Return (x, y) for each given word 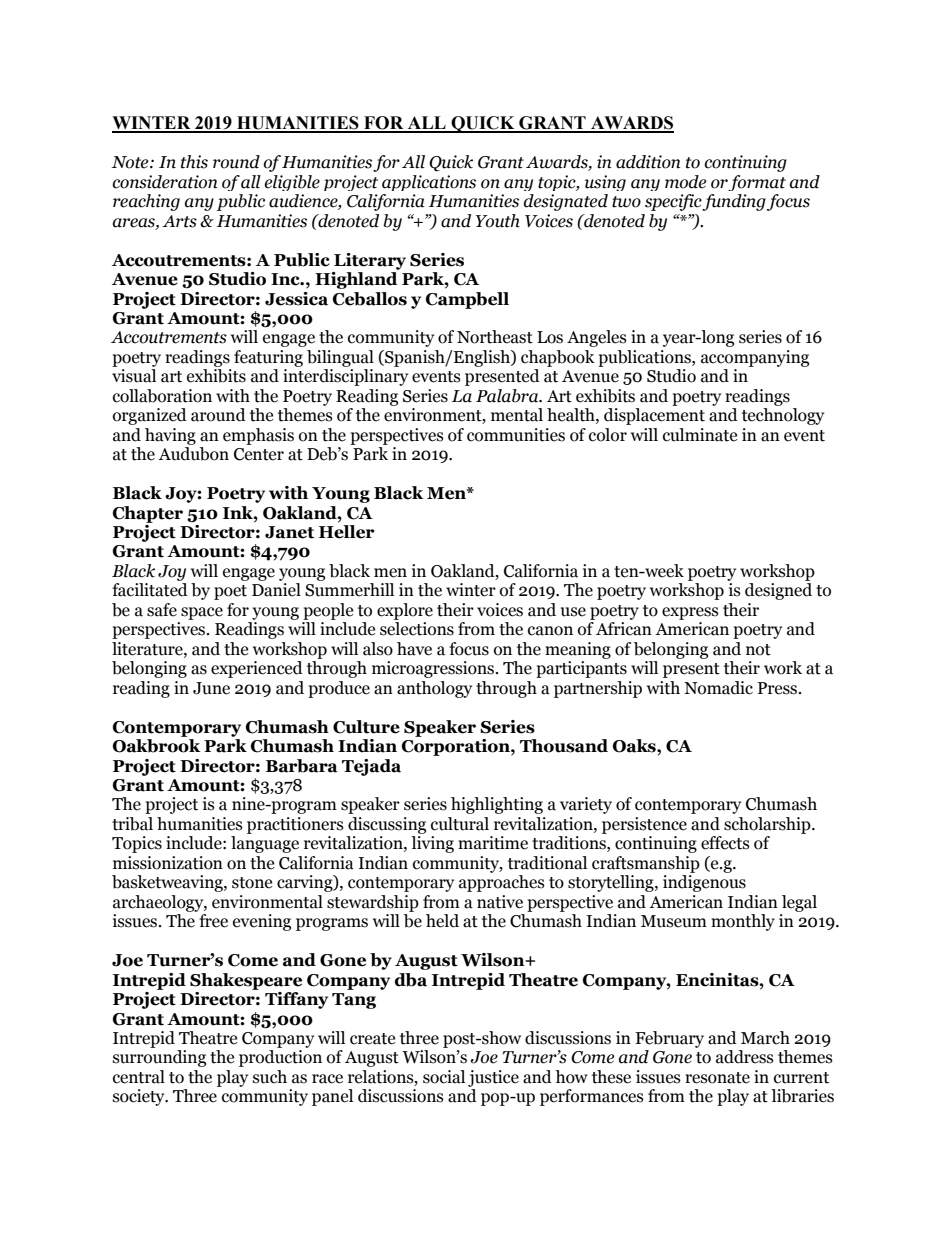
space (202, 613)
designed (778, 591)
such (270, 1077)
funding (734, 202)
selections (417, 629)
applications (429, 183)
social (444, 1077)
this (194, 162)
